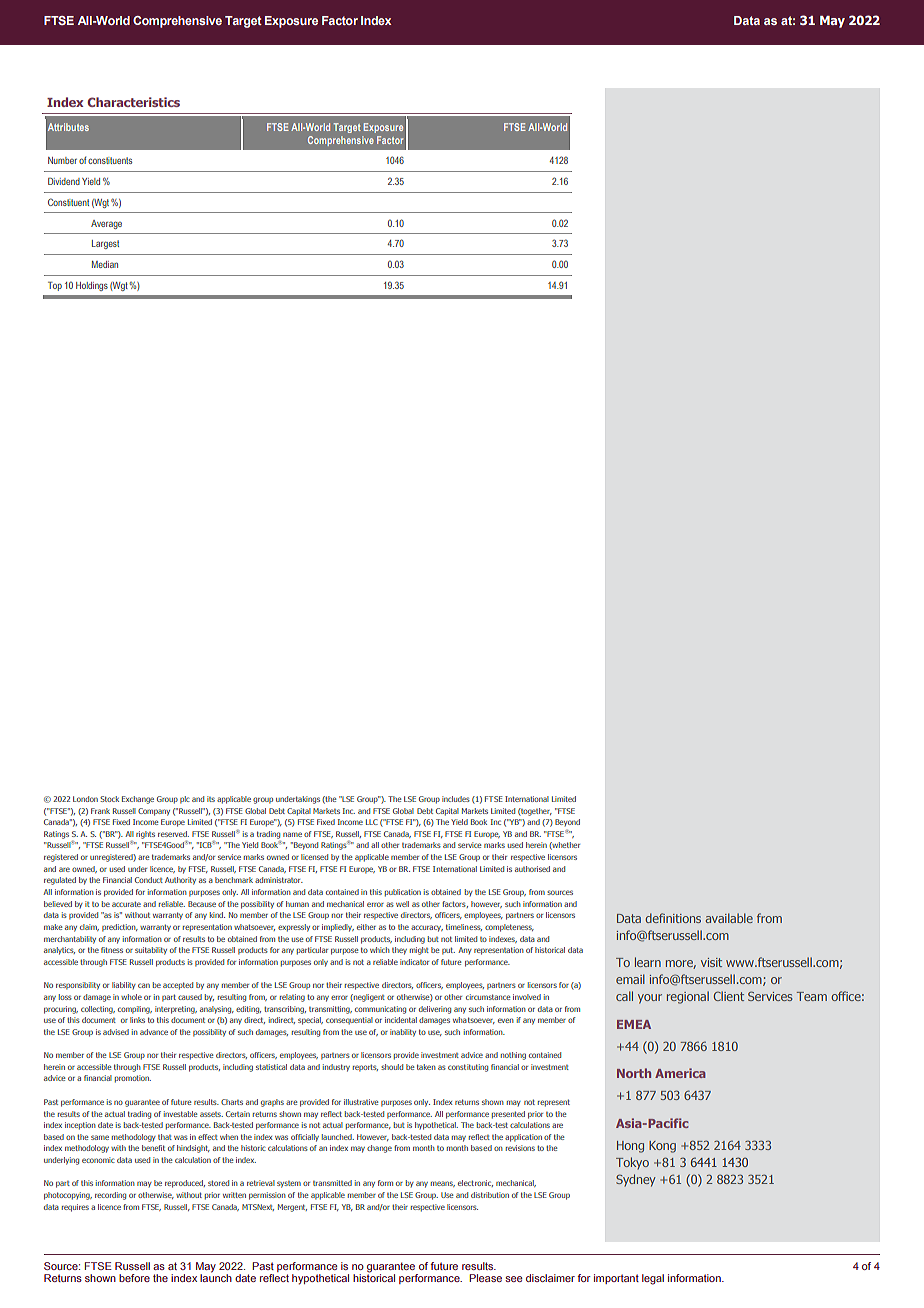 The image size is (924, 1308). I want to click on authorised, so click(532, 869).
